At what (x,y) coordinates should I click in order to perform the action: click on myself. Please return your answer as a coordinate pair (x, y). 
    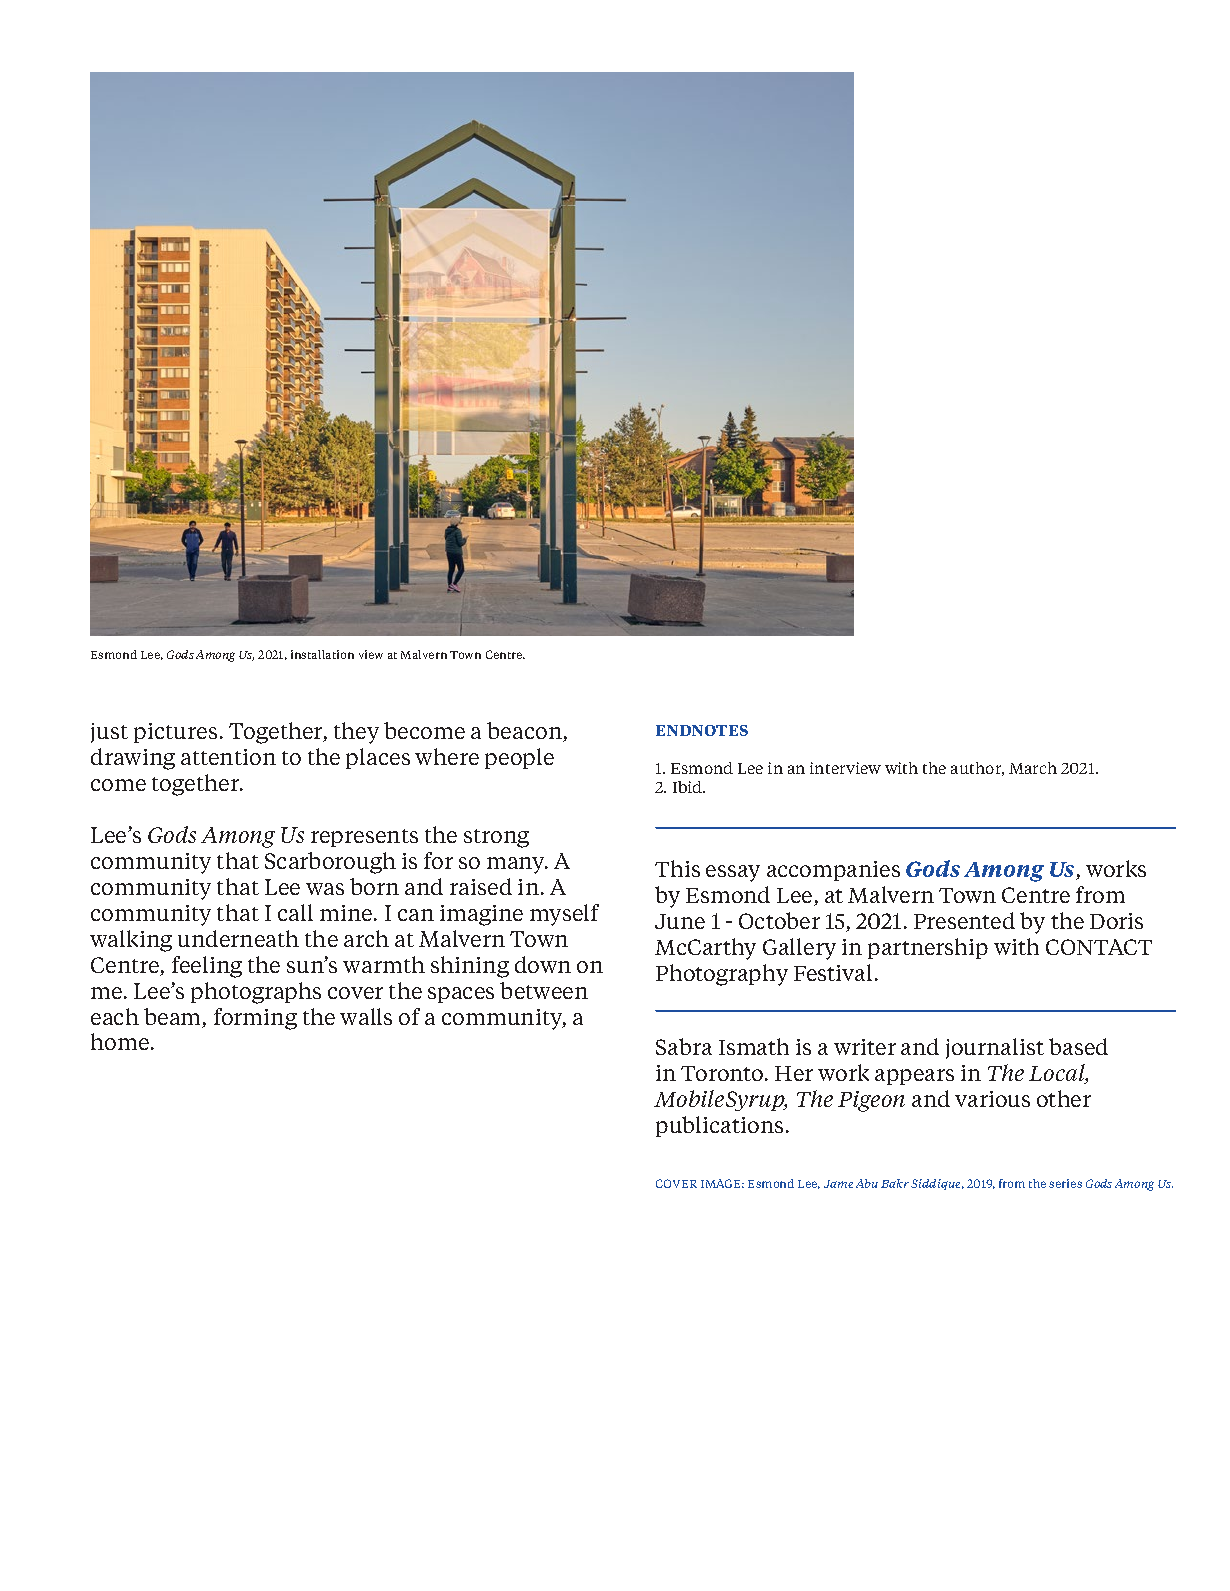
    Looking at the image, I should click on (564, 915).
